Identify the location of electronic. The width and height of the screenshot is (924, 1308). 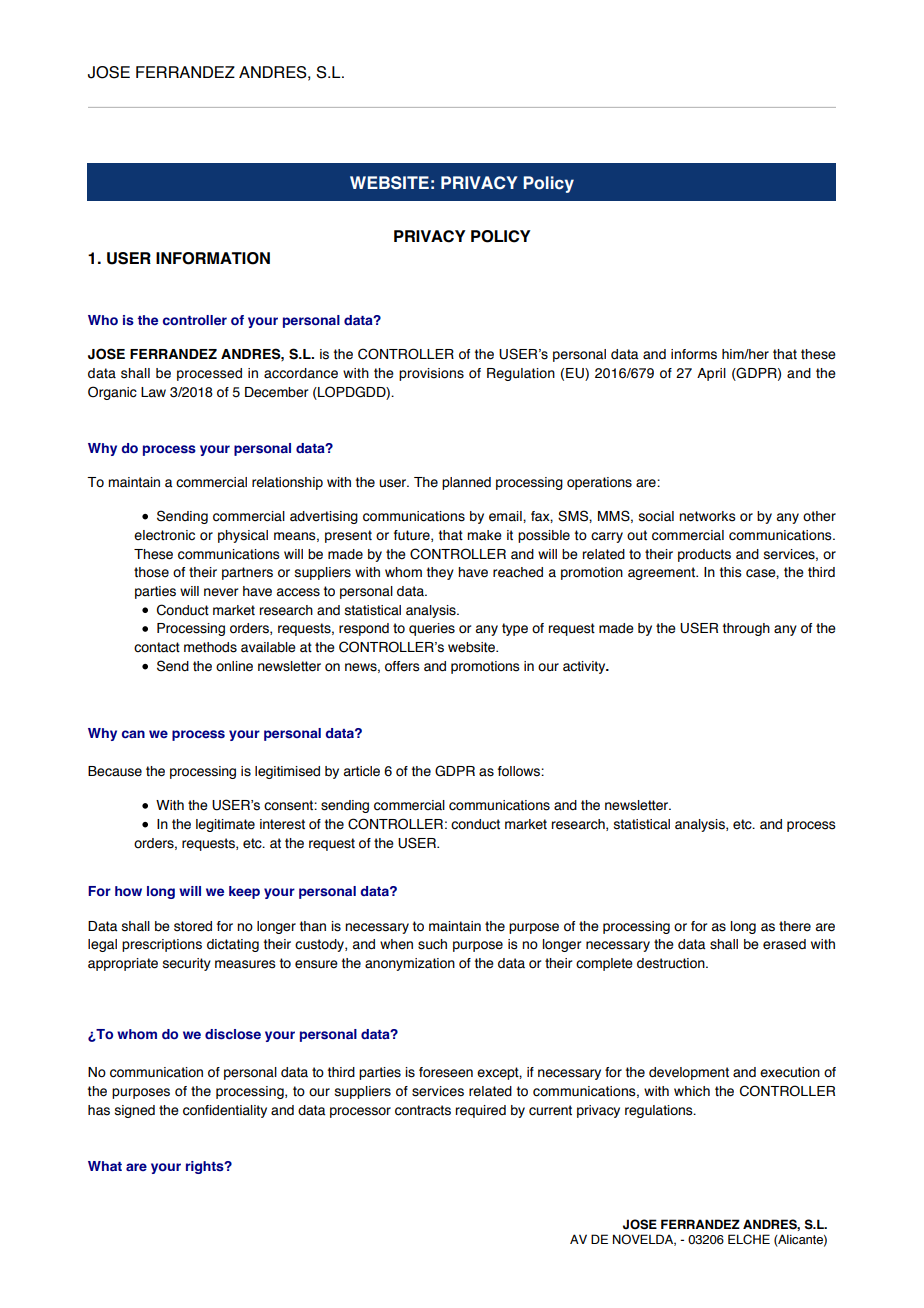
(164, 535).
